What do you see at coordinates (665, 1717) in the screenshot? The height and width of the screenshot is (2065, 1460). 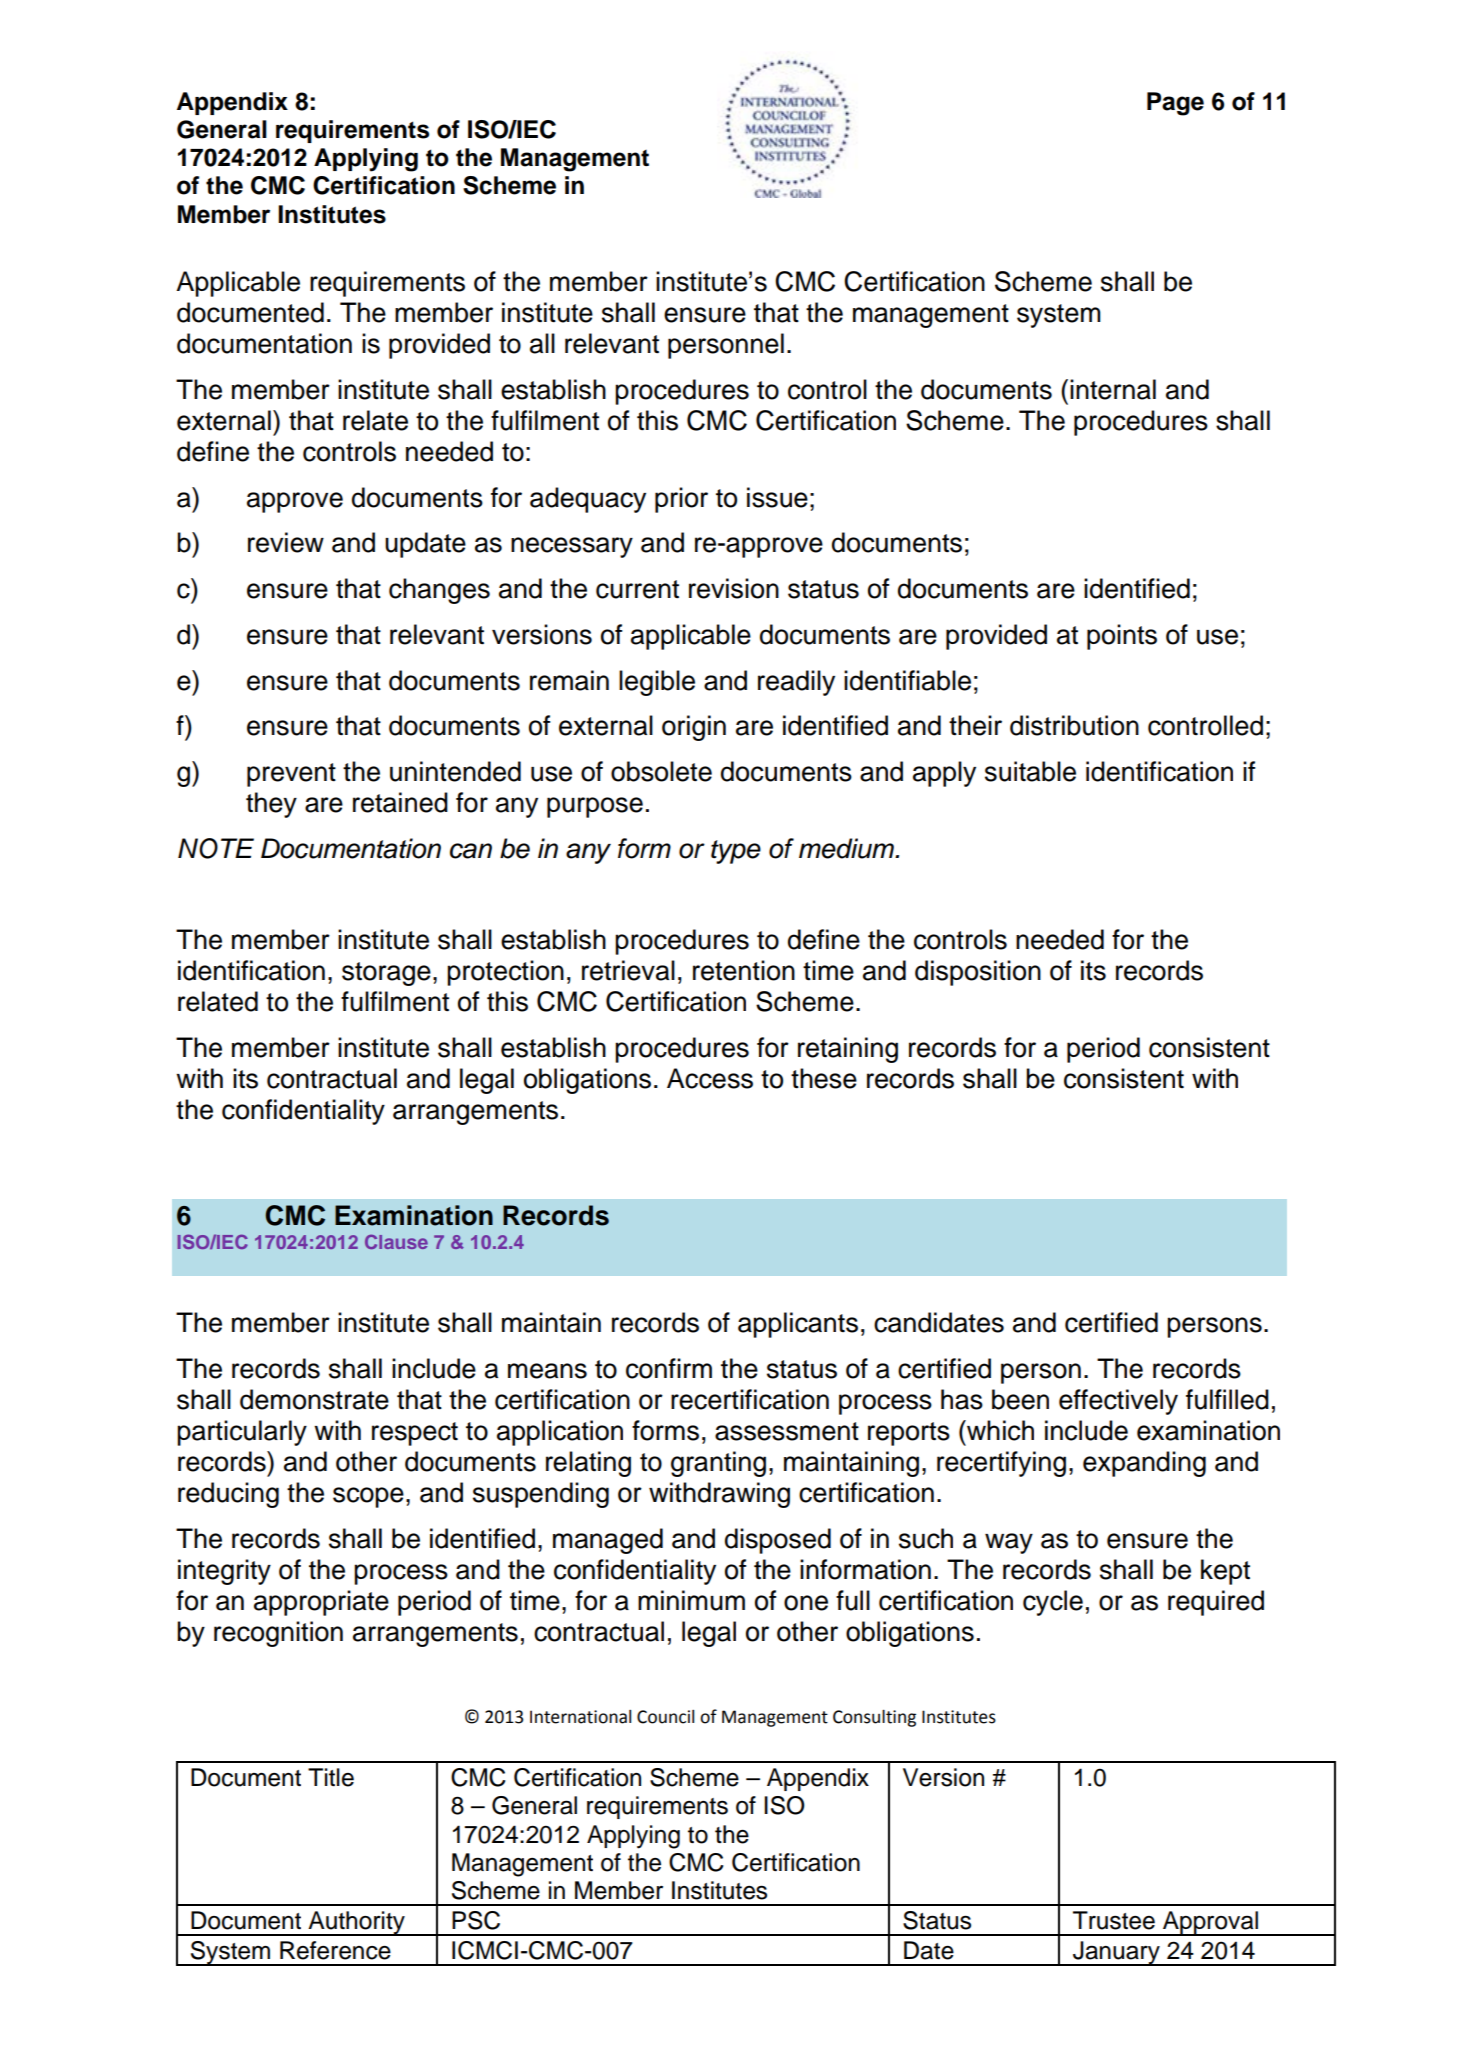 I see `Council` at bounding box center [665, 1717].
